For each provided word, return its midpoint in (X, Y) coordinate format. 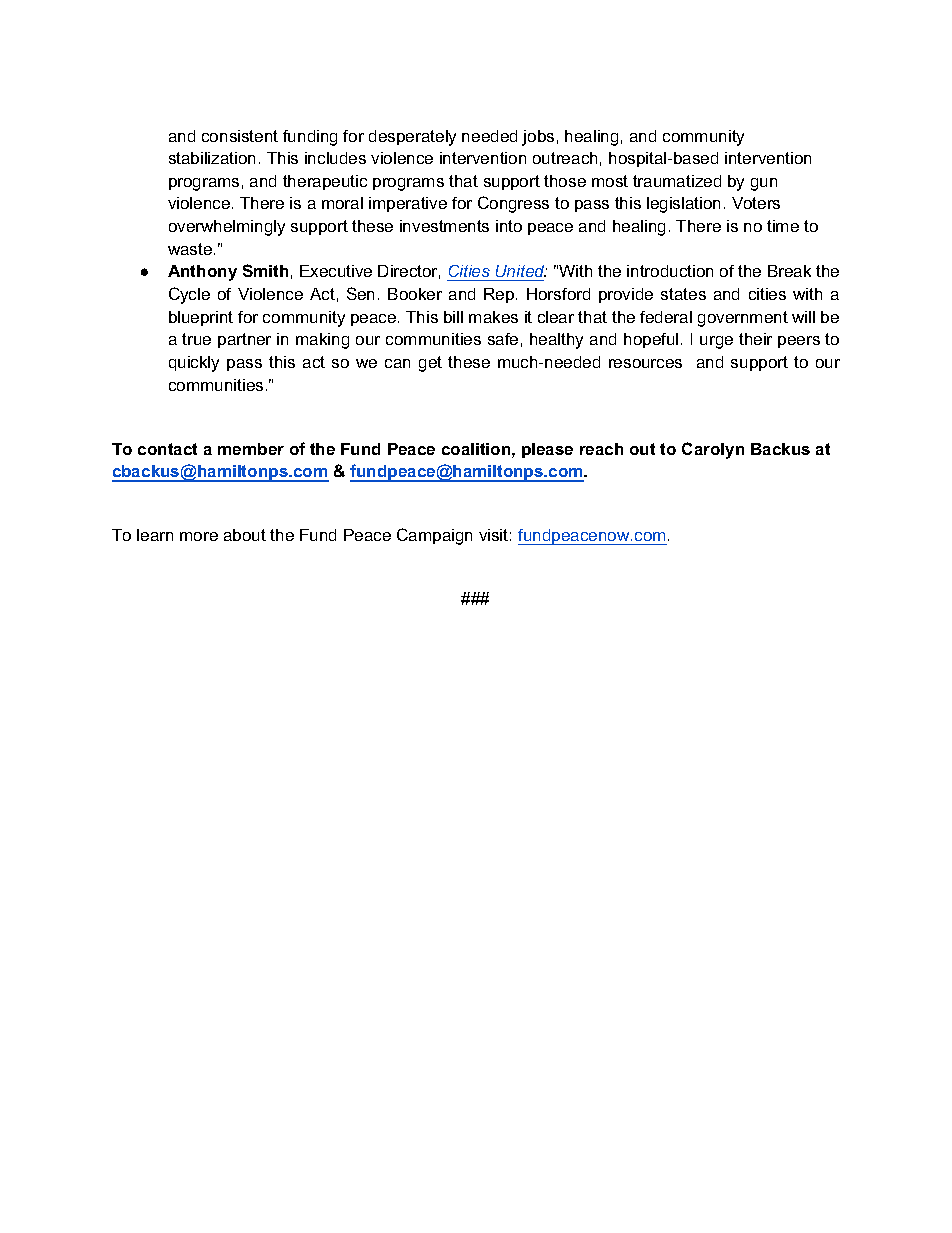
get (430, 364)
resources (645, 363)
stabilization (212, 158)
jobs (538, 138)
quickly (194, 364)
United (520, 273)
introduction (670, 271)
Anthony (202, 273)
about (245, 535)
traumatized (677, 181)
